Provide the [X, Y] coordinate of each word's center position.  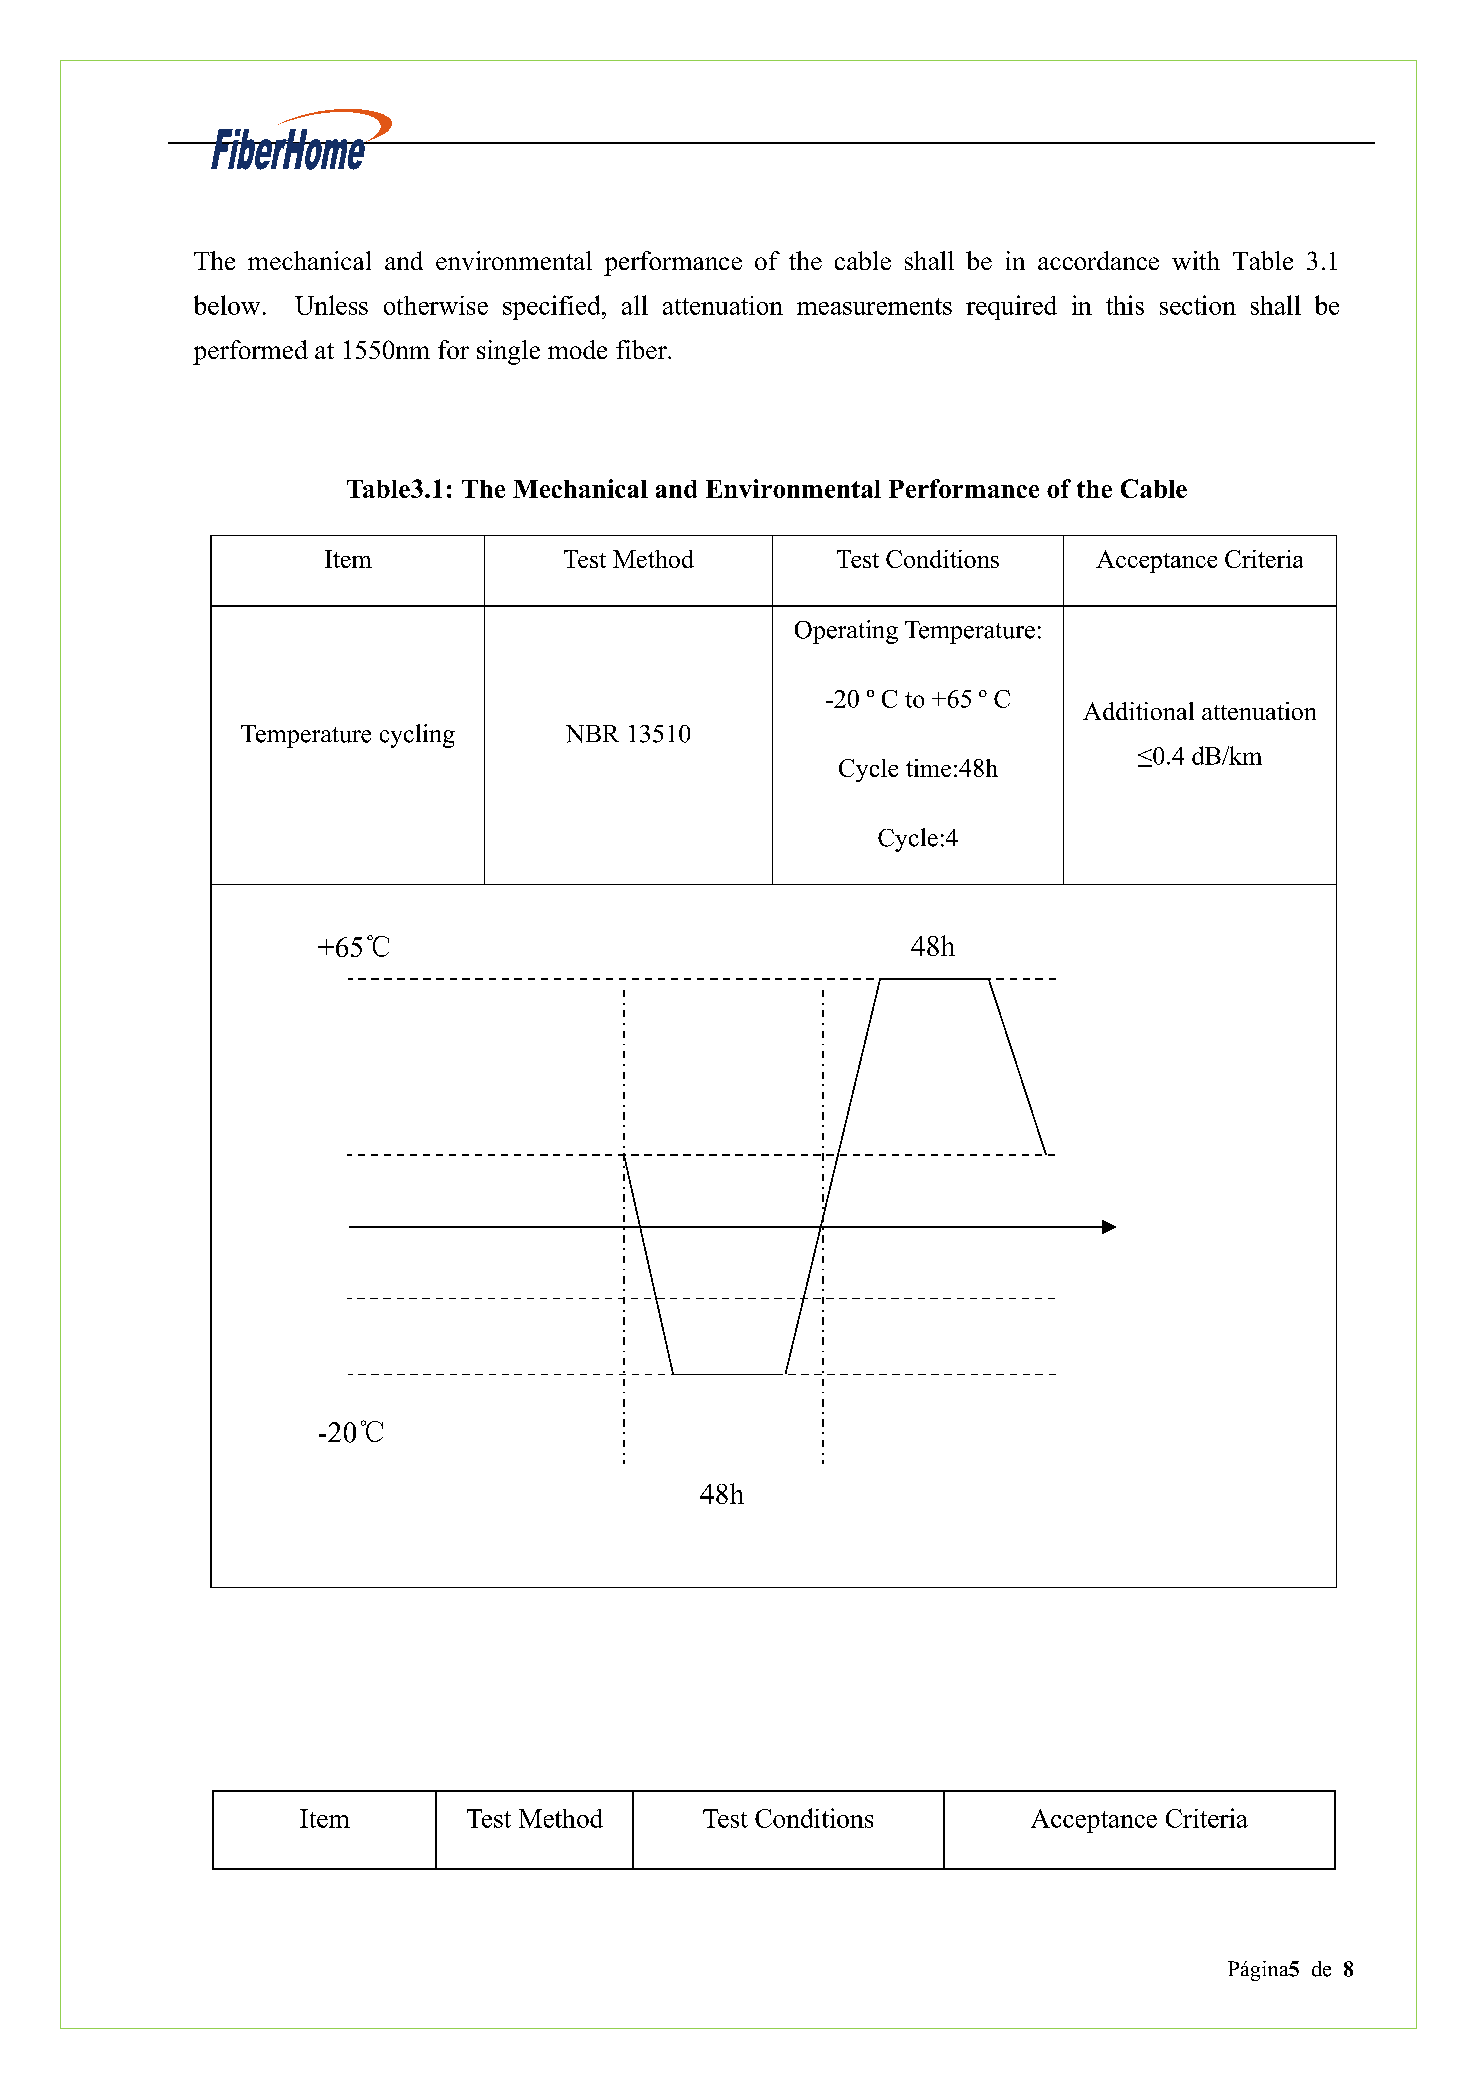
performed [250, 352]
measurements [874, 306]
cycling [417, 736]
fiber [642, 349]
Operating [846, 632]
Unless [331, 305]
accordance [1098, 260]
